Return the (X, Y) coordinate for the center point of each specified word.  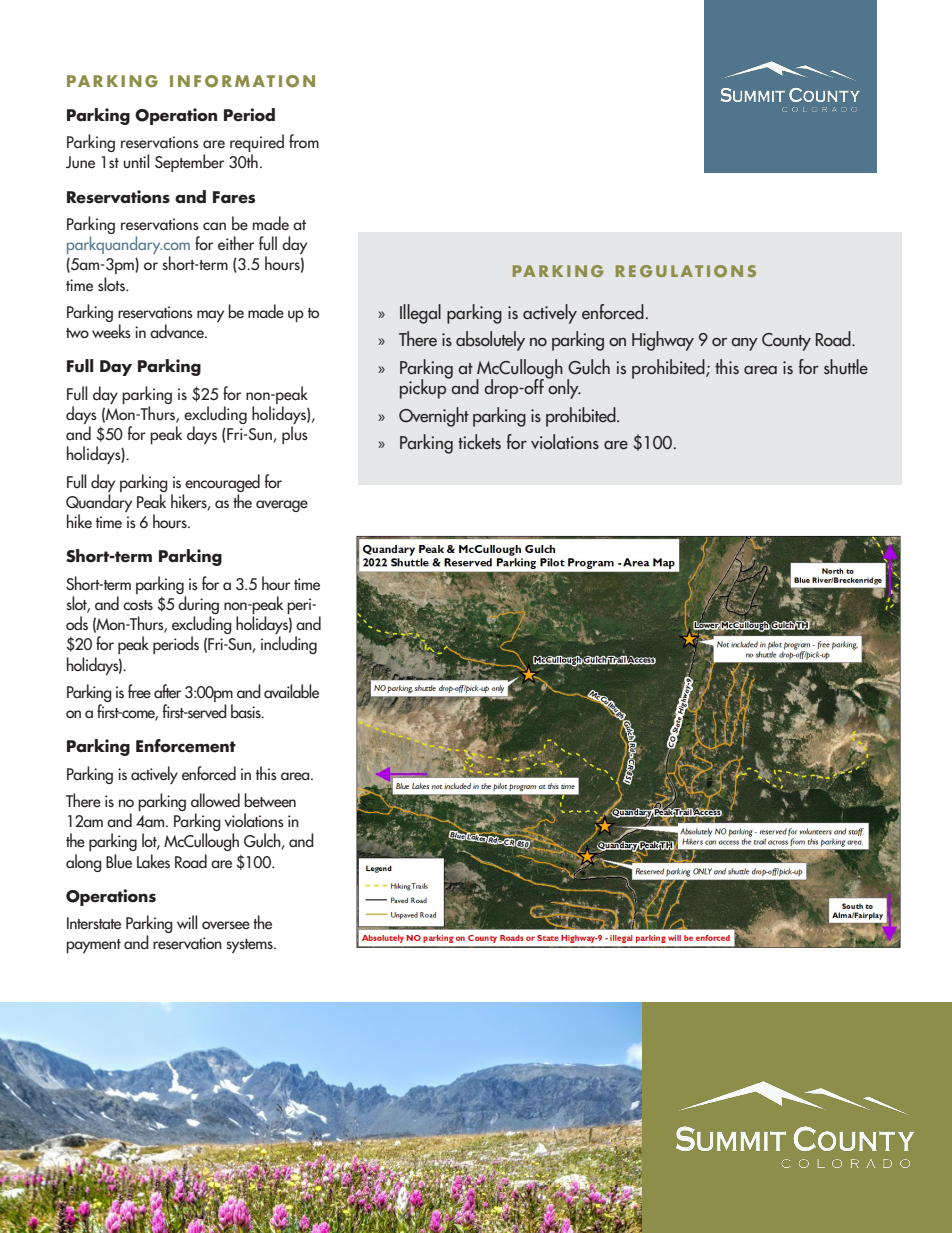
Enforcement (186, 746)
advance (178, 331)
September (189, 163)
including (289, 645)
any (744, 344)
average (282, 506)
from (304, 141)
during (198, 605)
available (291, 691)
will (187, 922)
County (786, 342)
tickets (479, 442)
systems (250, 946)
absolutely (490, 341)
